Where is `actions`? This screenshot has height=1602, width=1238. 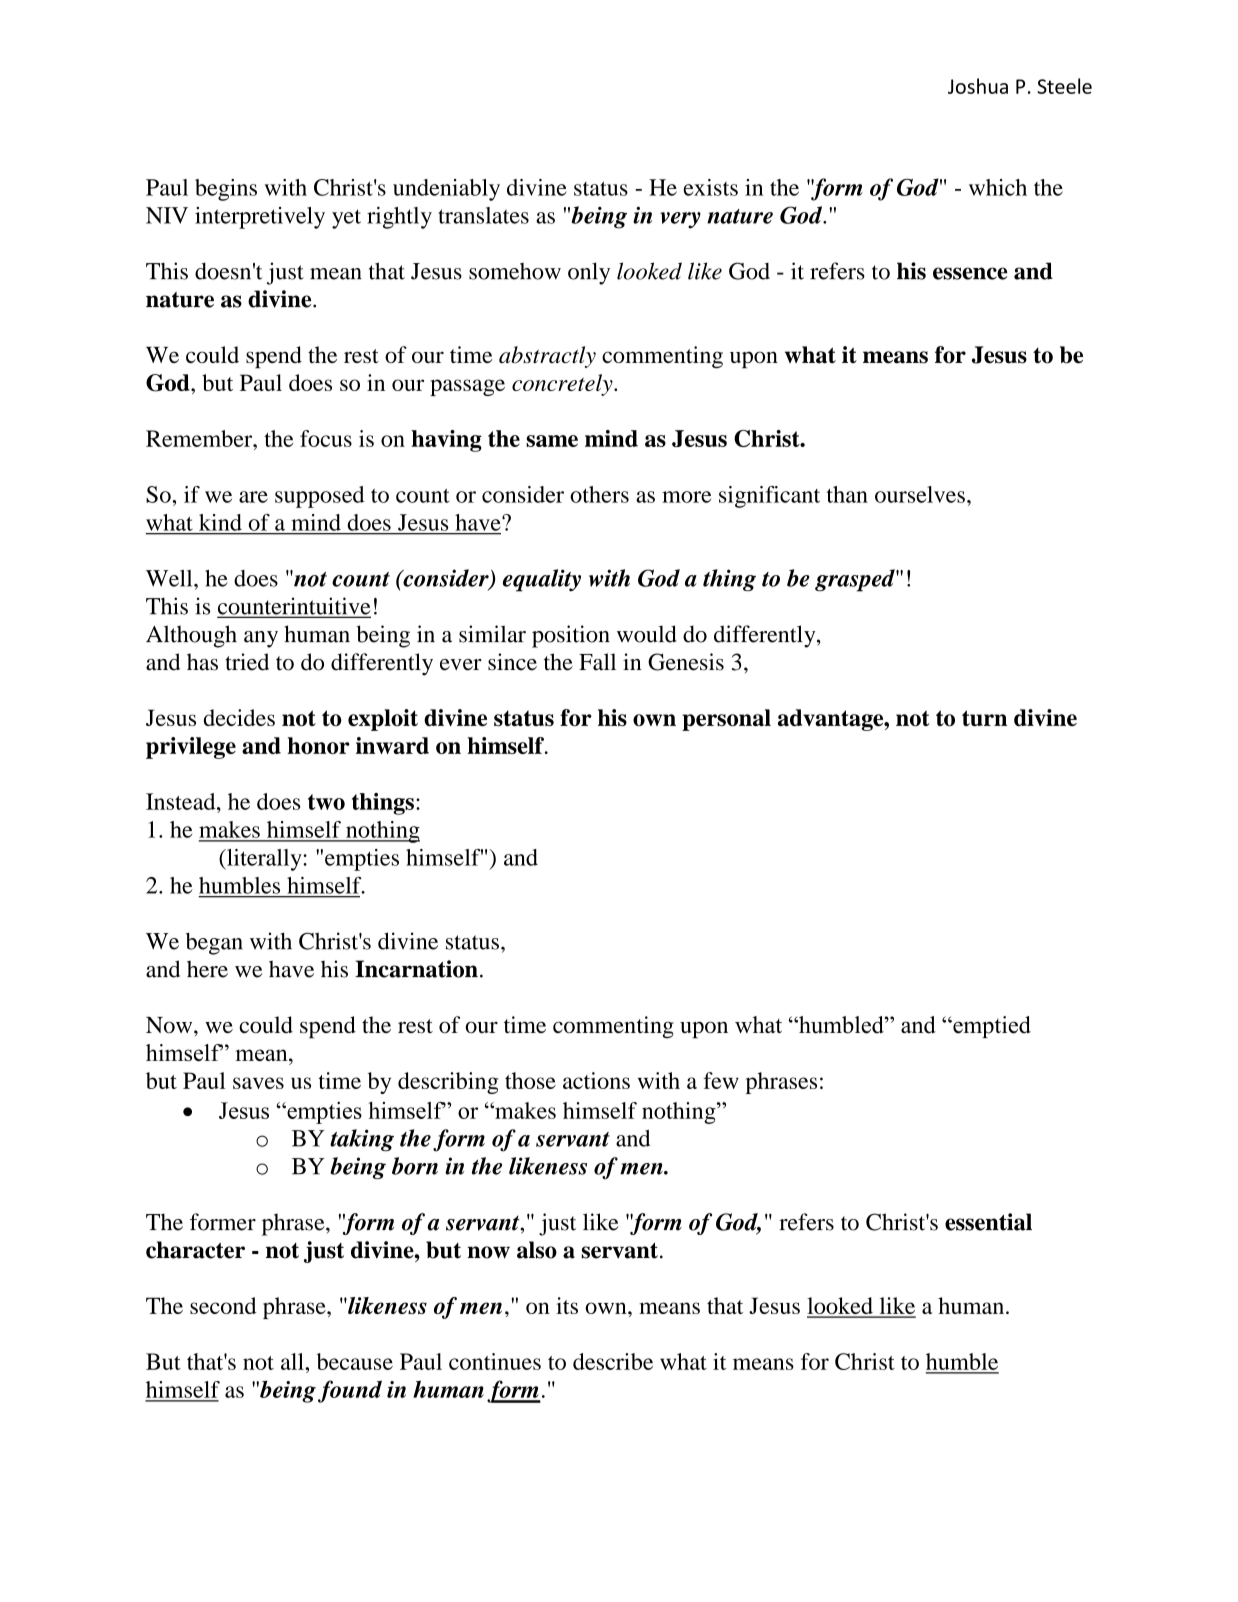
actions is located at coordinates (596, 1080).
